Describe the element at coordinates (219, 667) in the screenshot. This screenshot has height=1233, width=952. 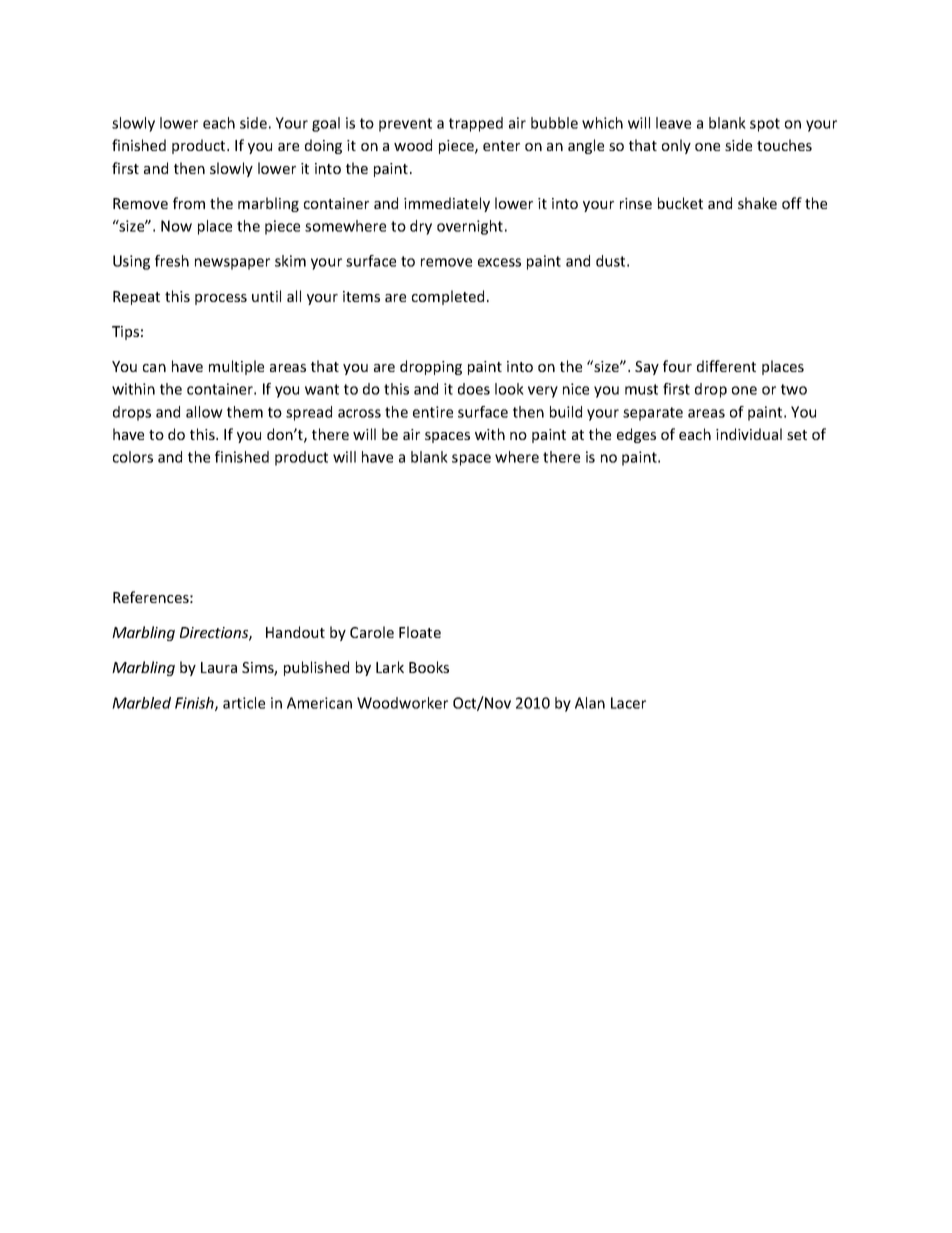
I see `Laura` at that location.
